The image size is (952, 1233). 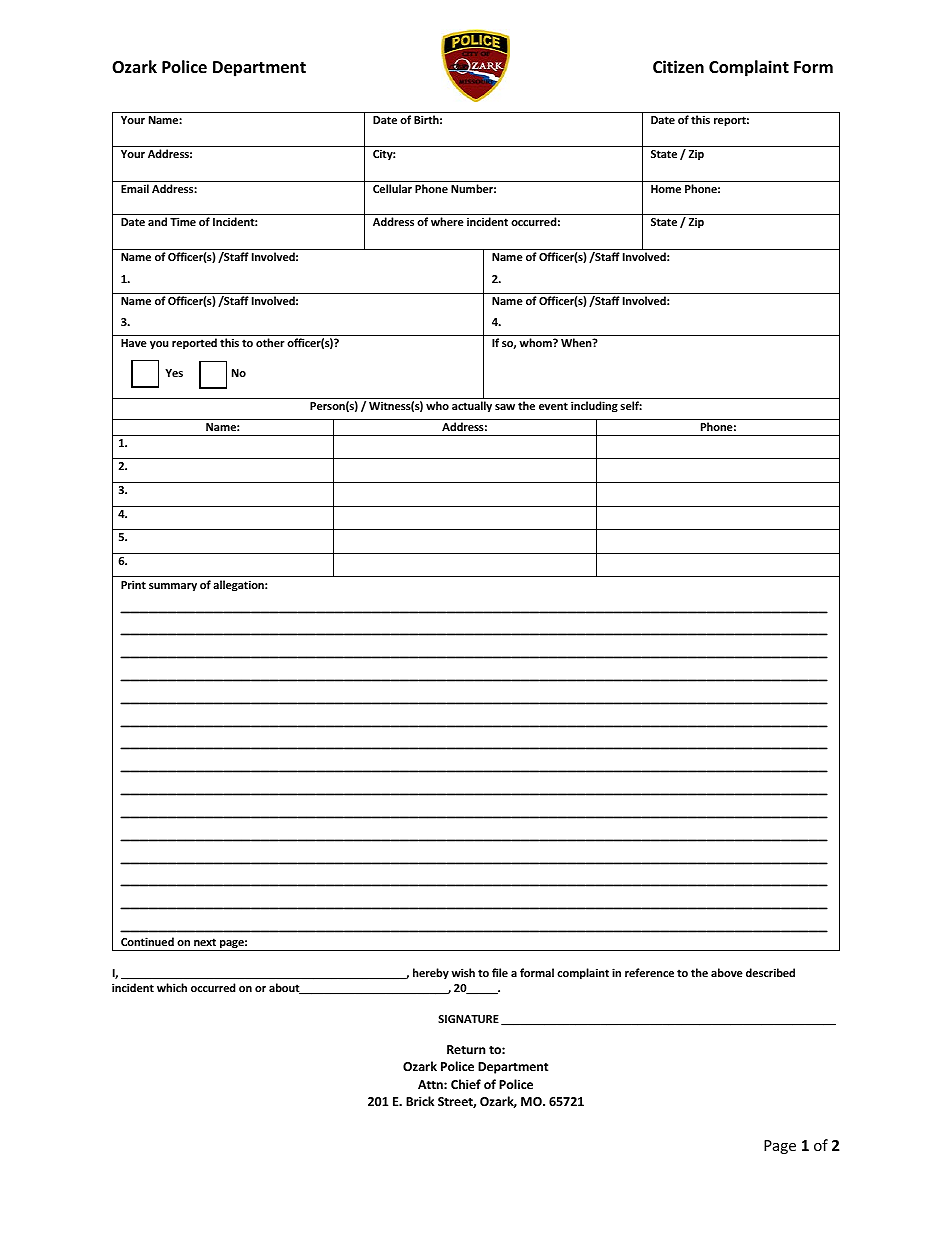 I want to click on Chief, so click(x=466, y=1084).
